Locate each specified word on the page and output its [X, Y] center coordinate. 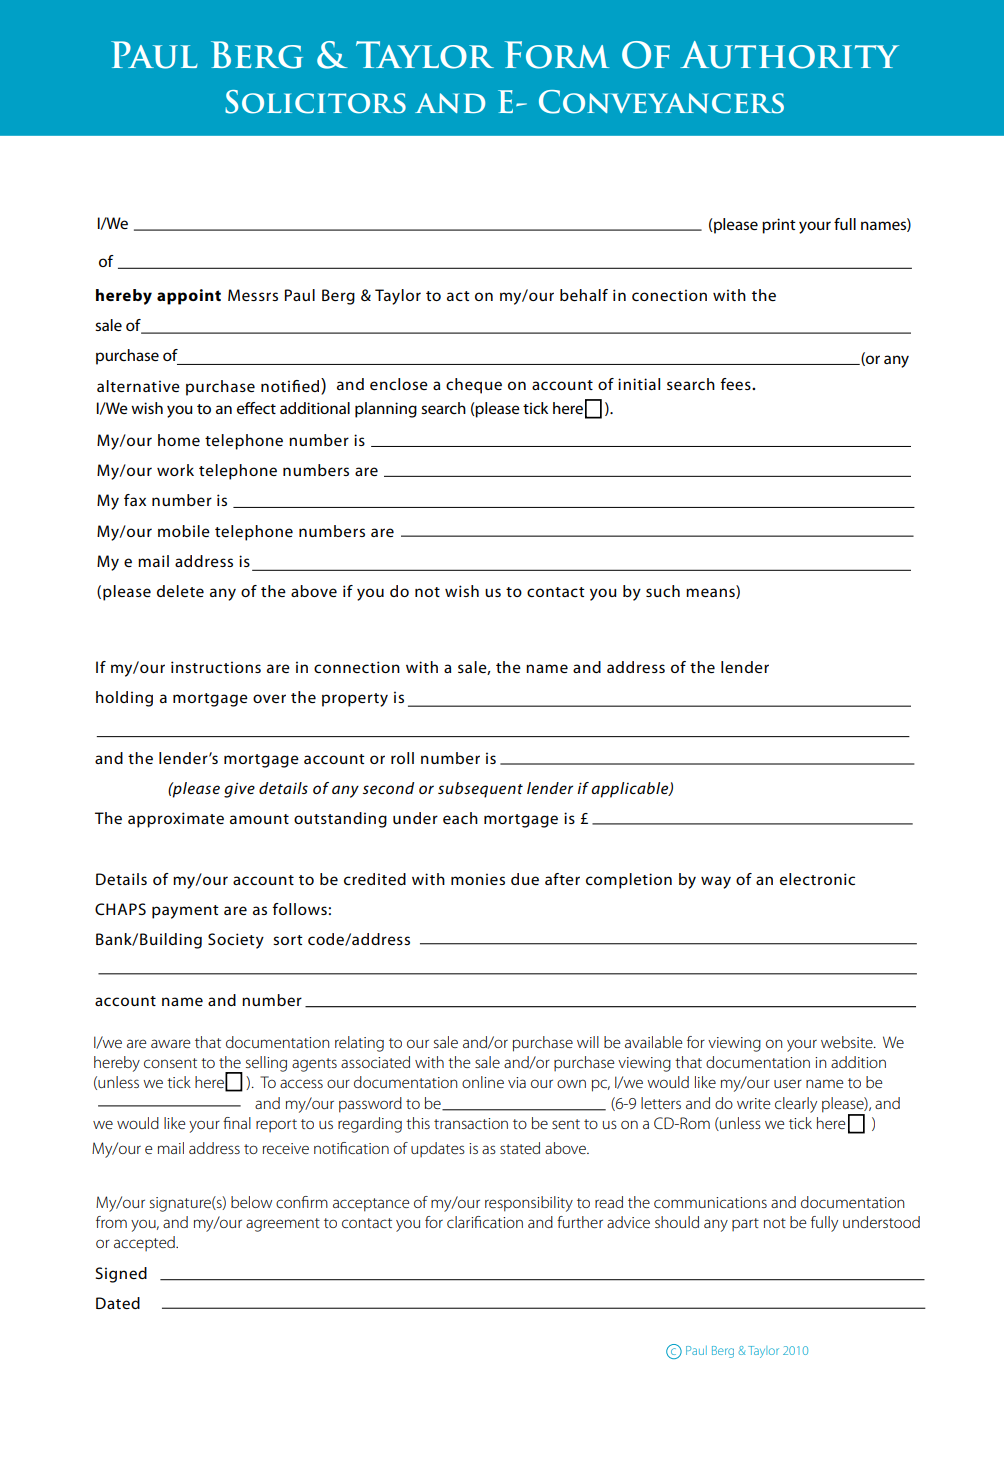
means [711, 593]
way [716, 882]
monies [478, 879]
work [175, 470]
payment [185, 912]
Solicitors [315, 102]
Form [557, 55]
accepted [145, 1243]
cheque [474, 386]
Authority [789, 55]
